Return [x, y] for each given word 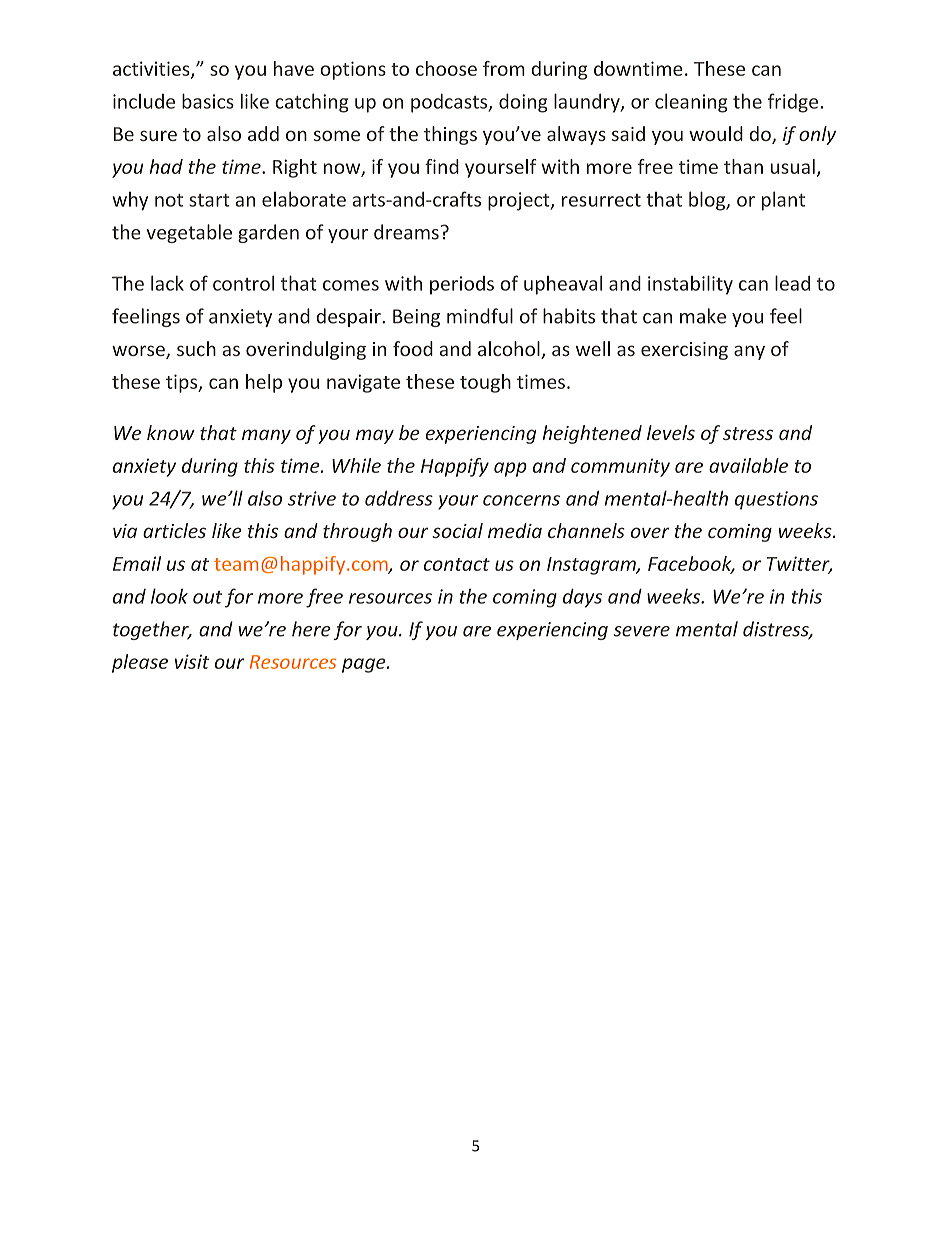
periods [462, 285]
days [582, 598]
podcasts [450, 103]
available [748, 465]
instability [690, 285]
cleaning [691, 103]
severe [641, 631]
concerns [521, 500]
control [243, 283]
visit [192, 661]
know [171, 432]
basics [208, 101]
